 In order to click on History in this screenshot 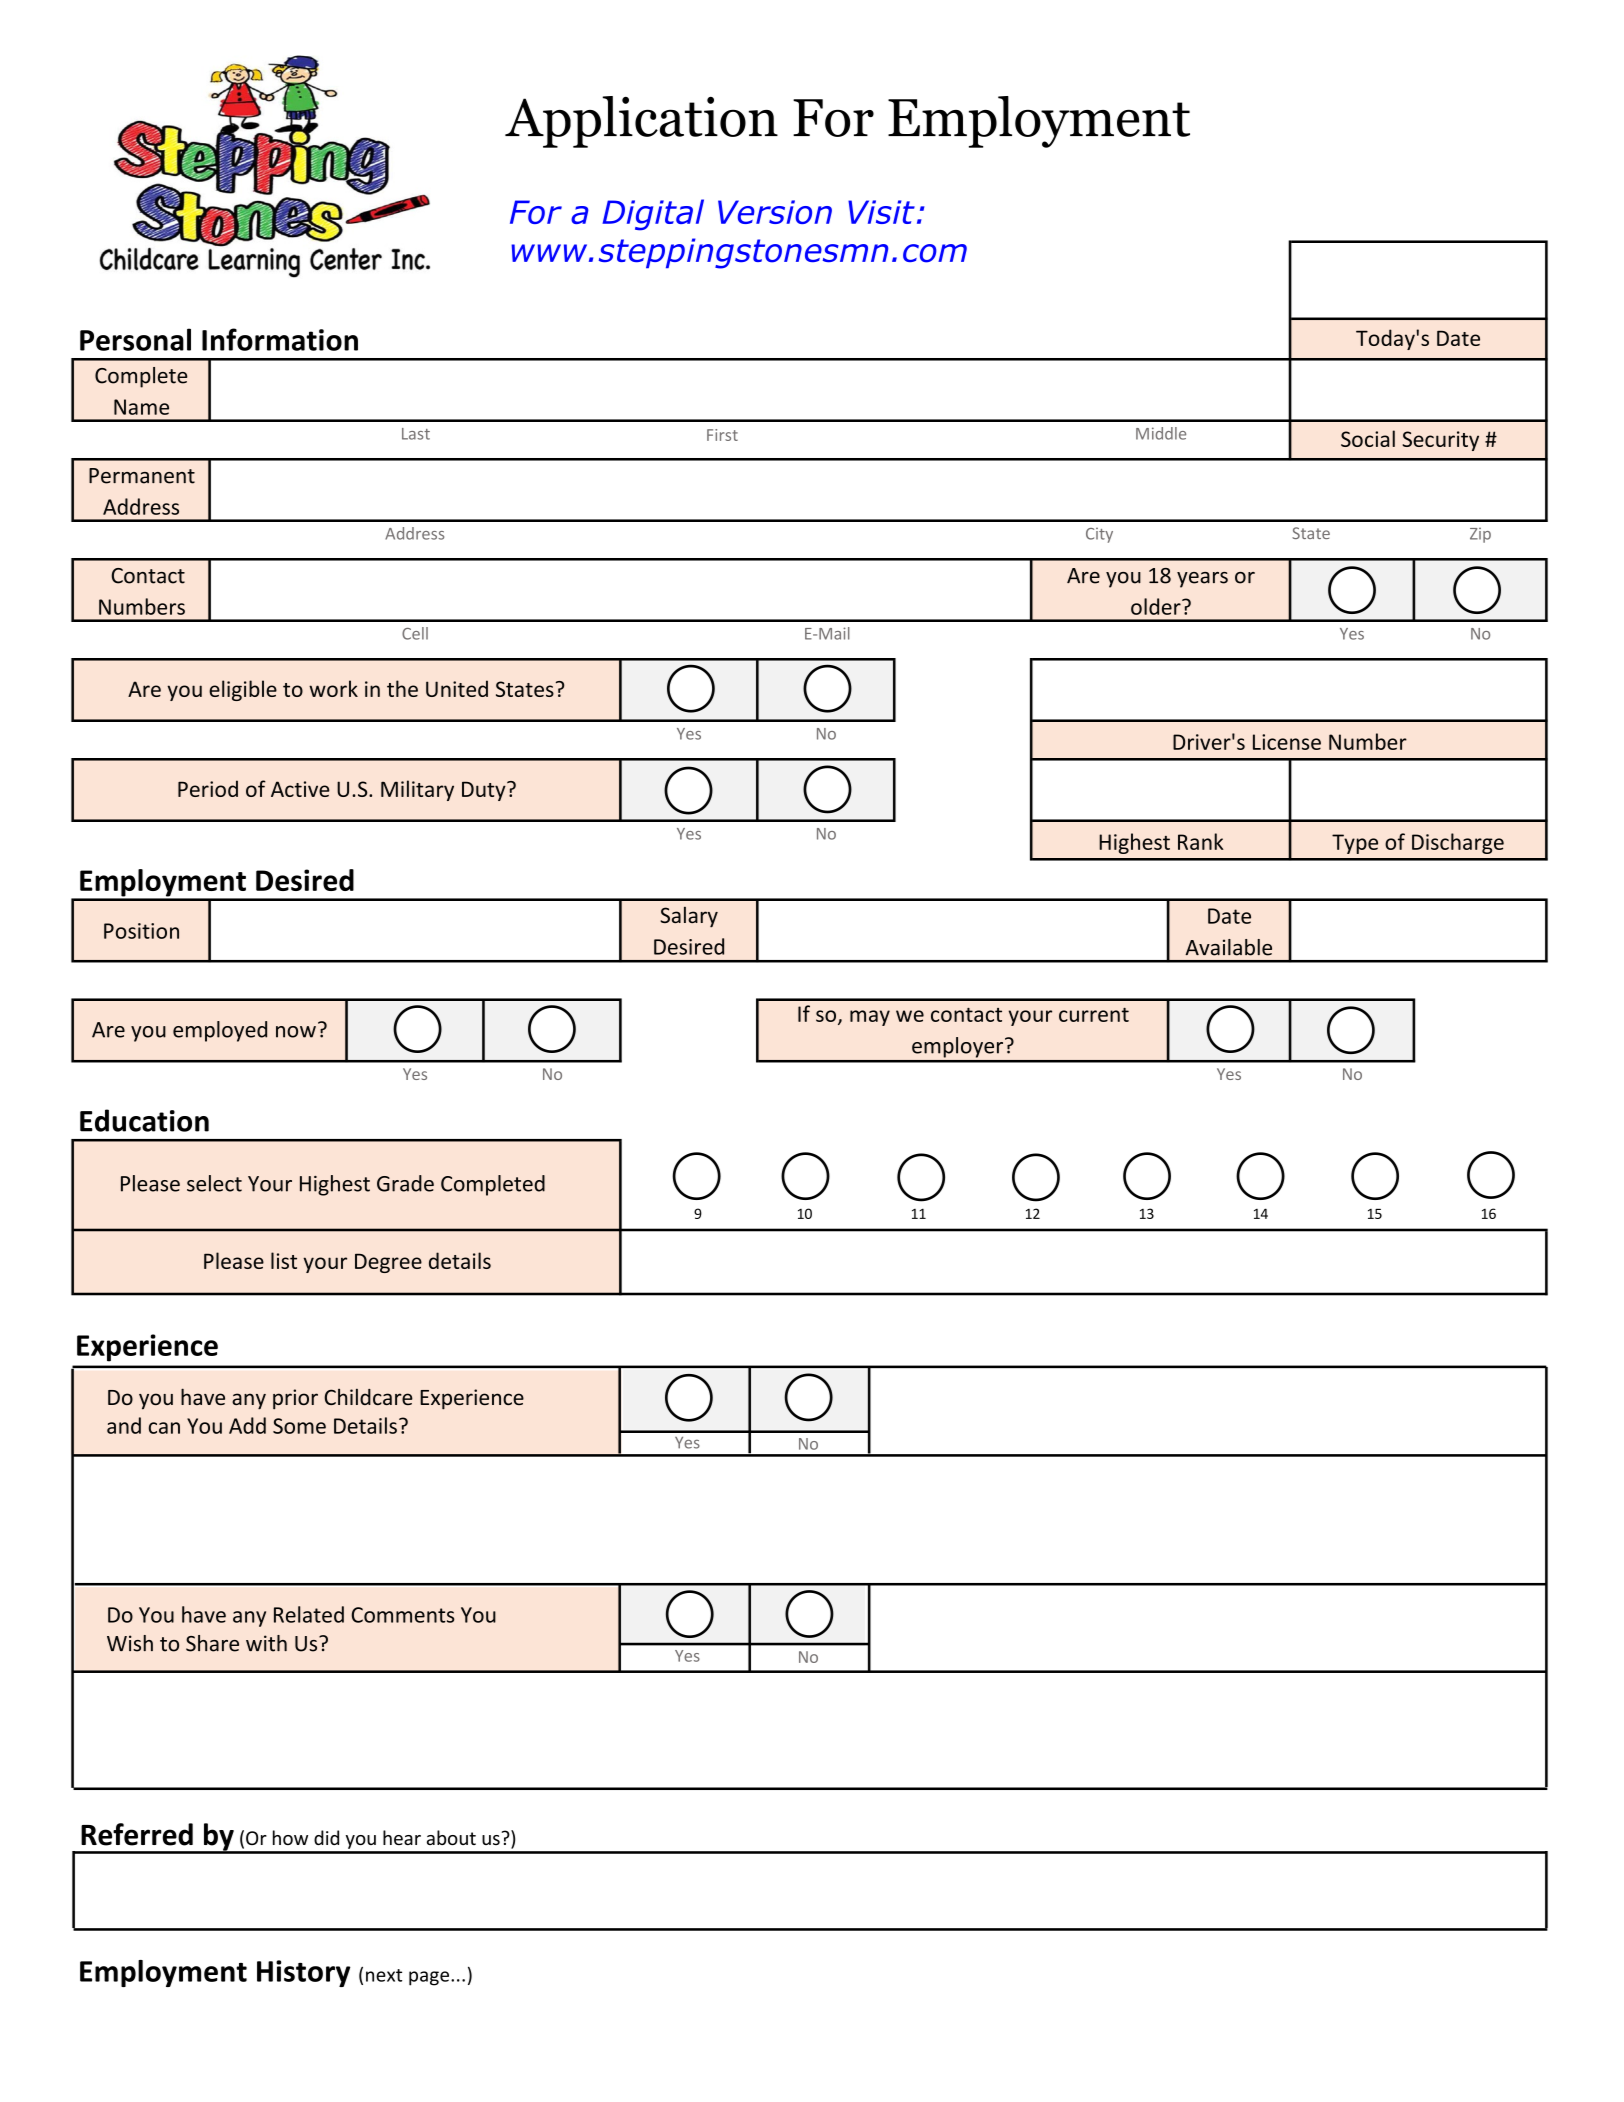, I will do `click(303, 1973)`.
